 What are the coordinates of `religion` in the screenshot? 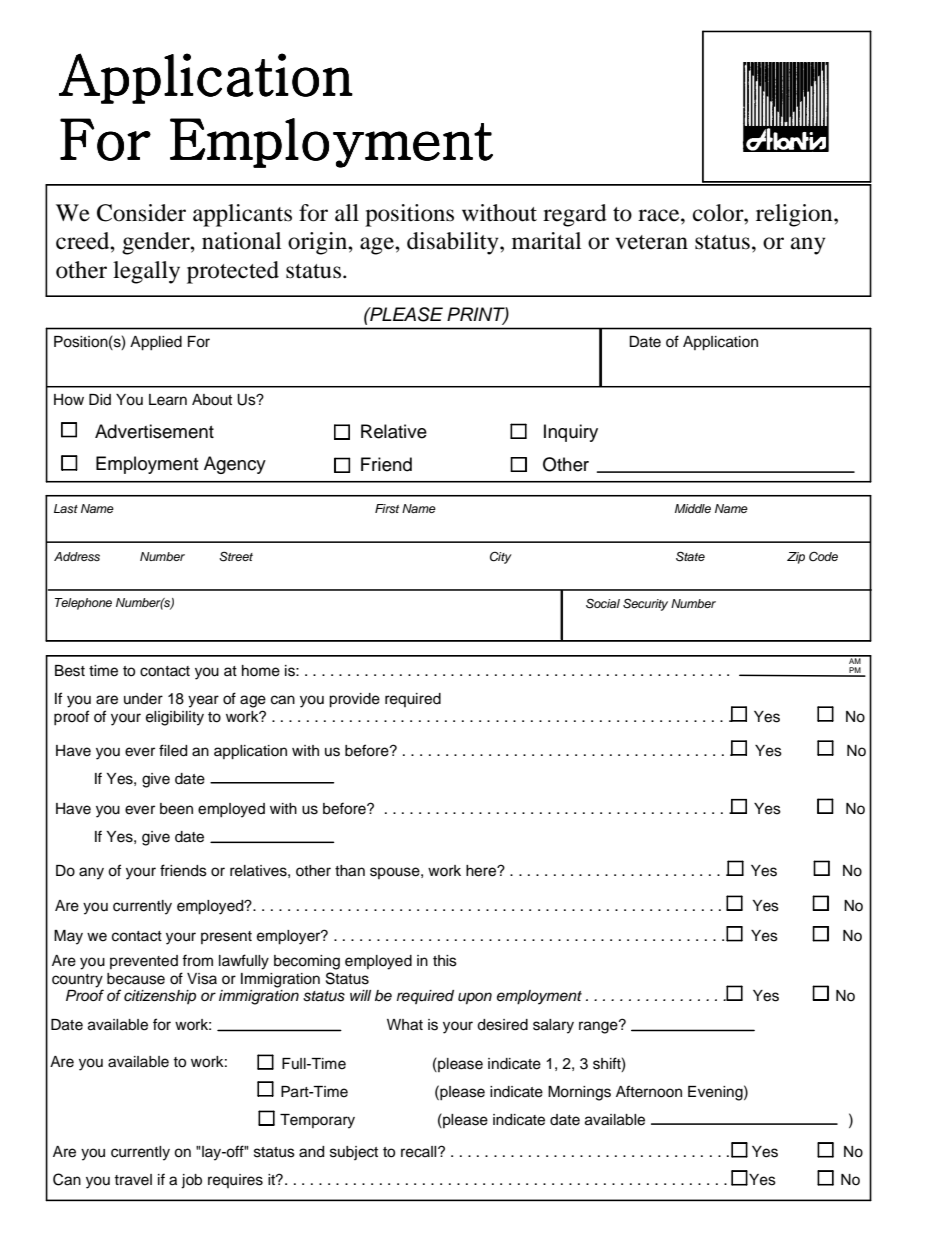 It's located at (795, 215).
